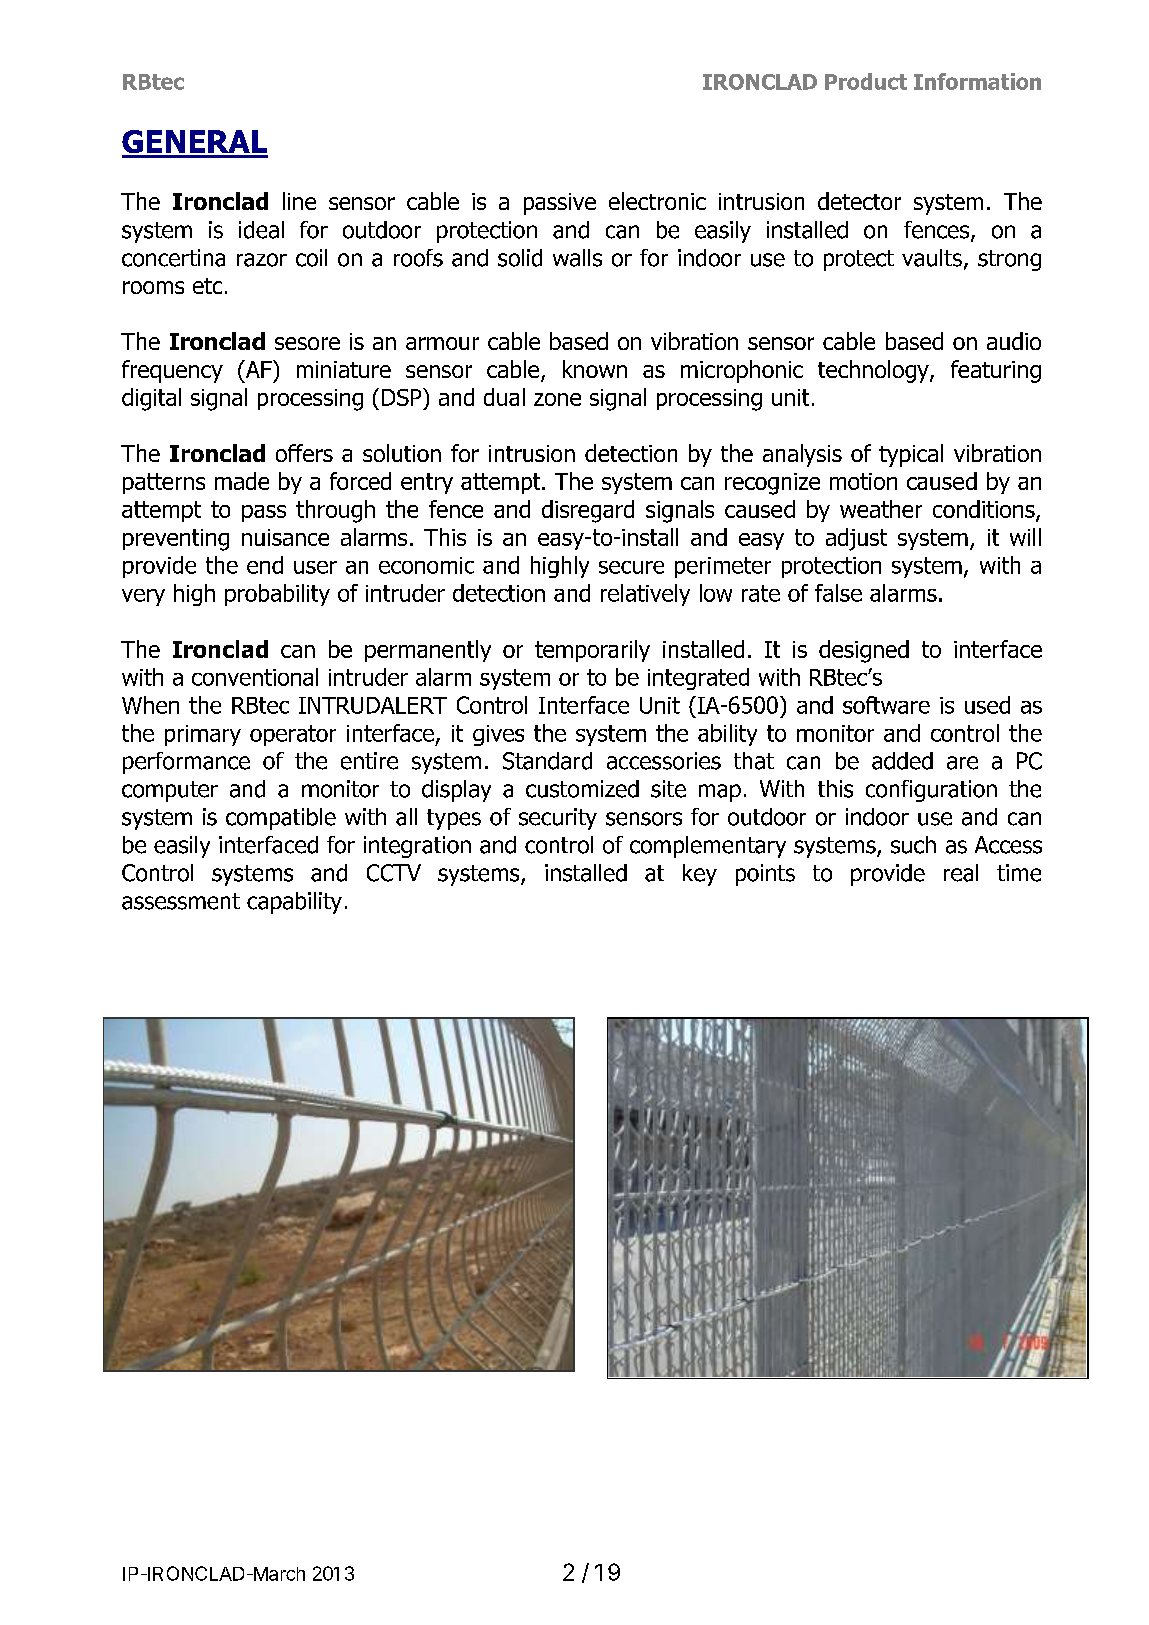 The height and width of the page is (1625, 1149). What do you see at coordinates (588, 511) in the page?
I see `disregard` at bounding box center [588, 511].
